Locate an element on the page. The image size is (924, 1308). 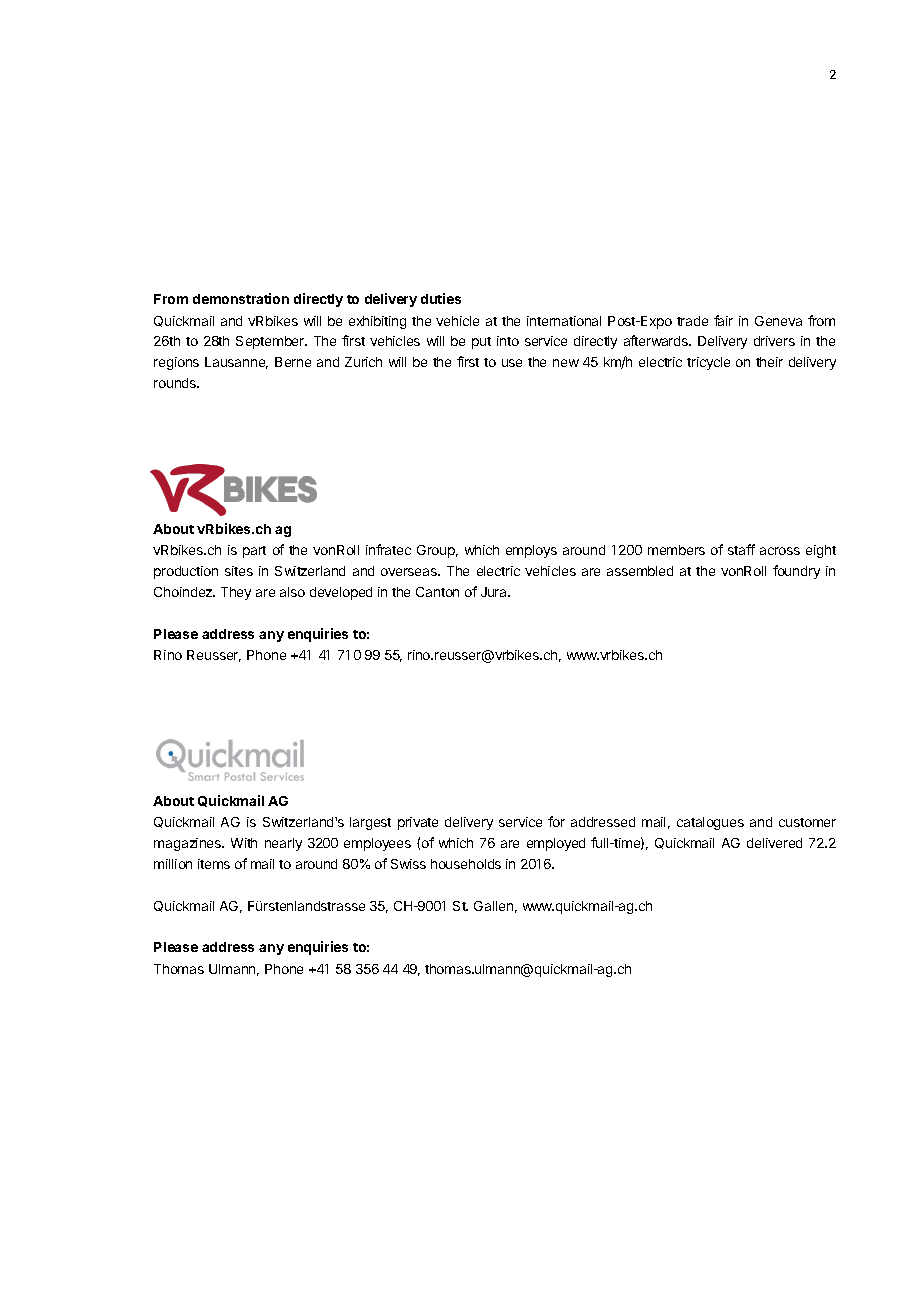
They is located at coordinates (236, 593).
